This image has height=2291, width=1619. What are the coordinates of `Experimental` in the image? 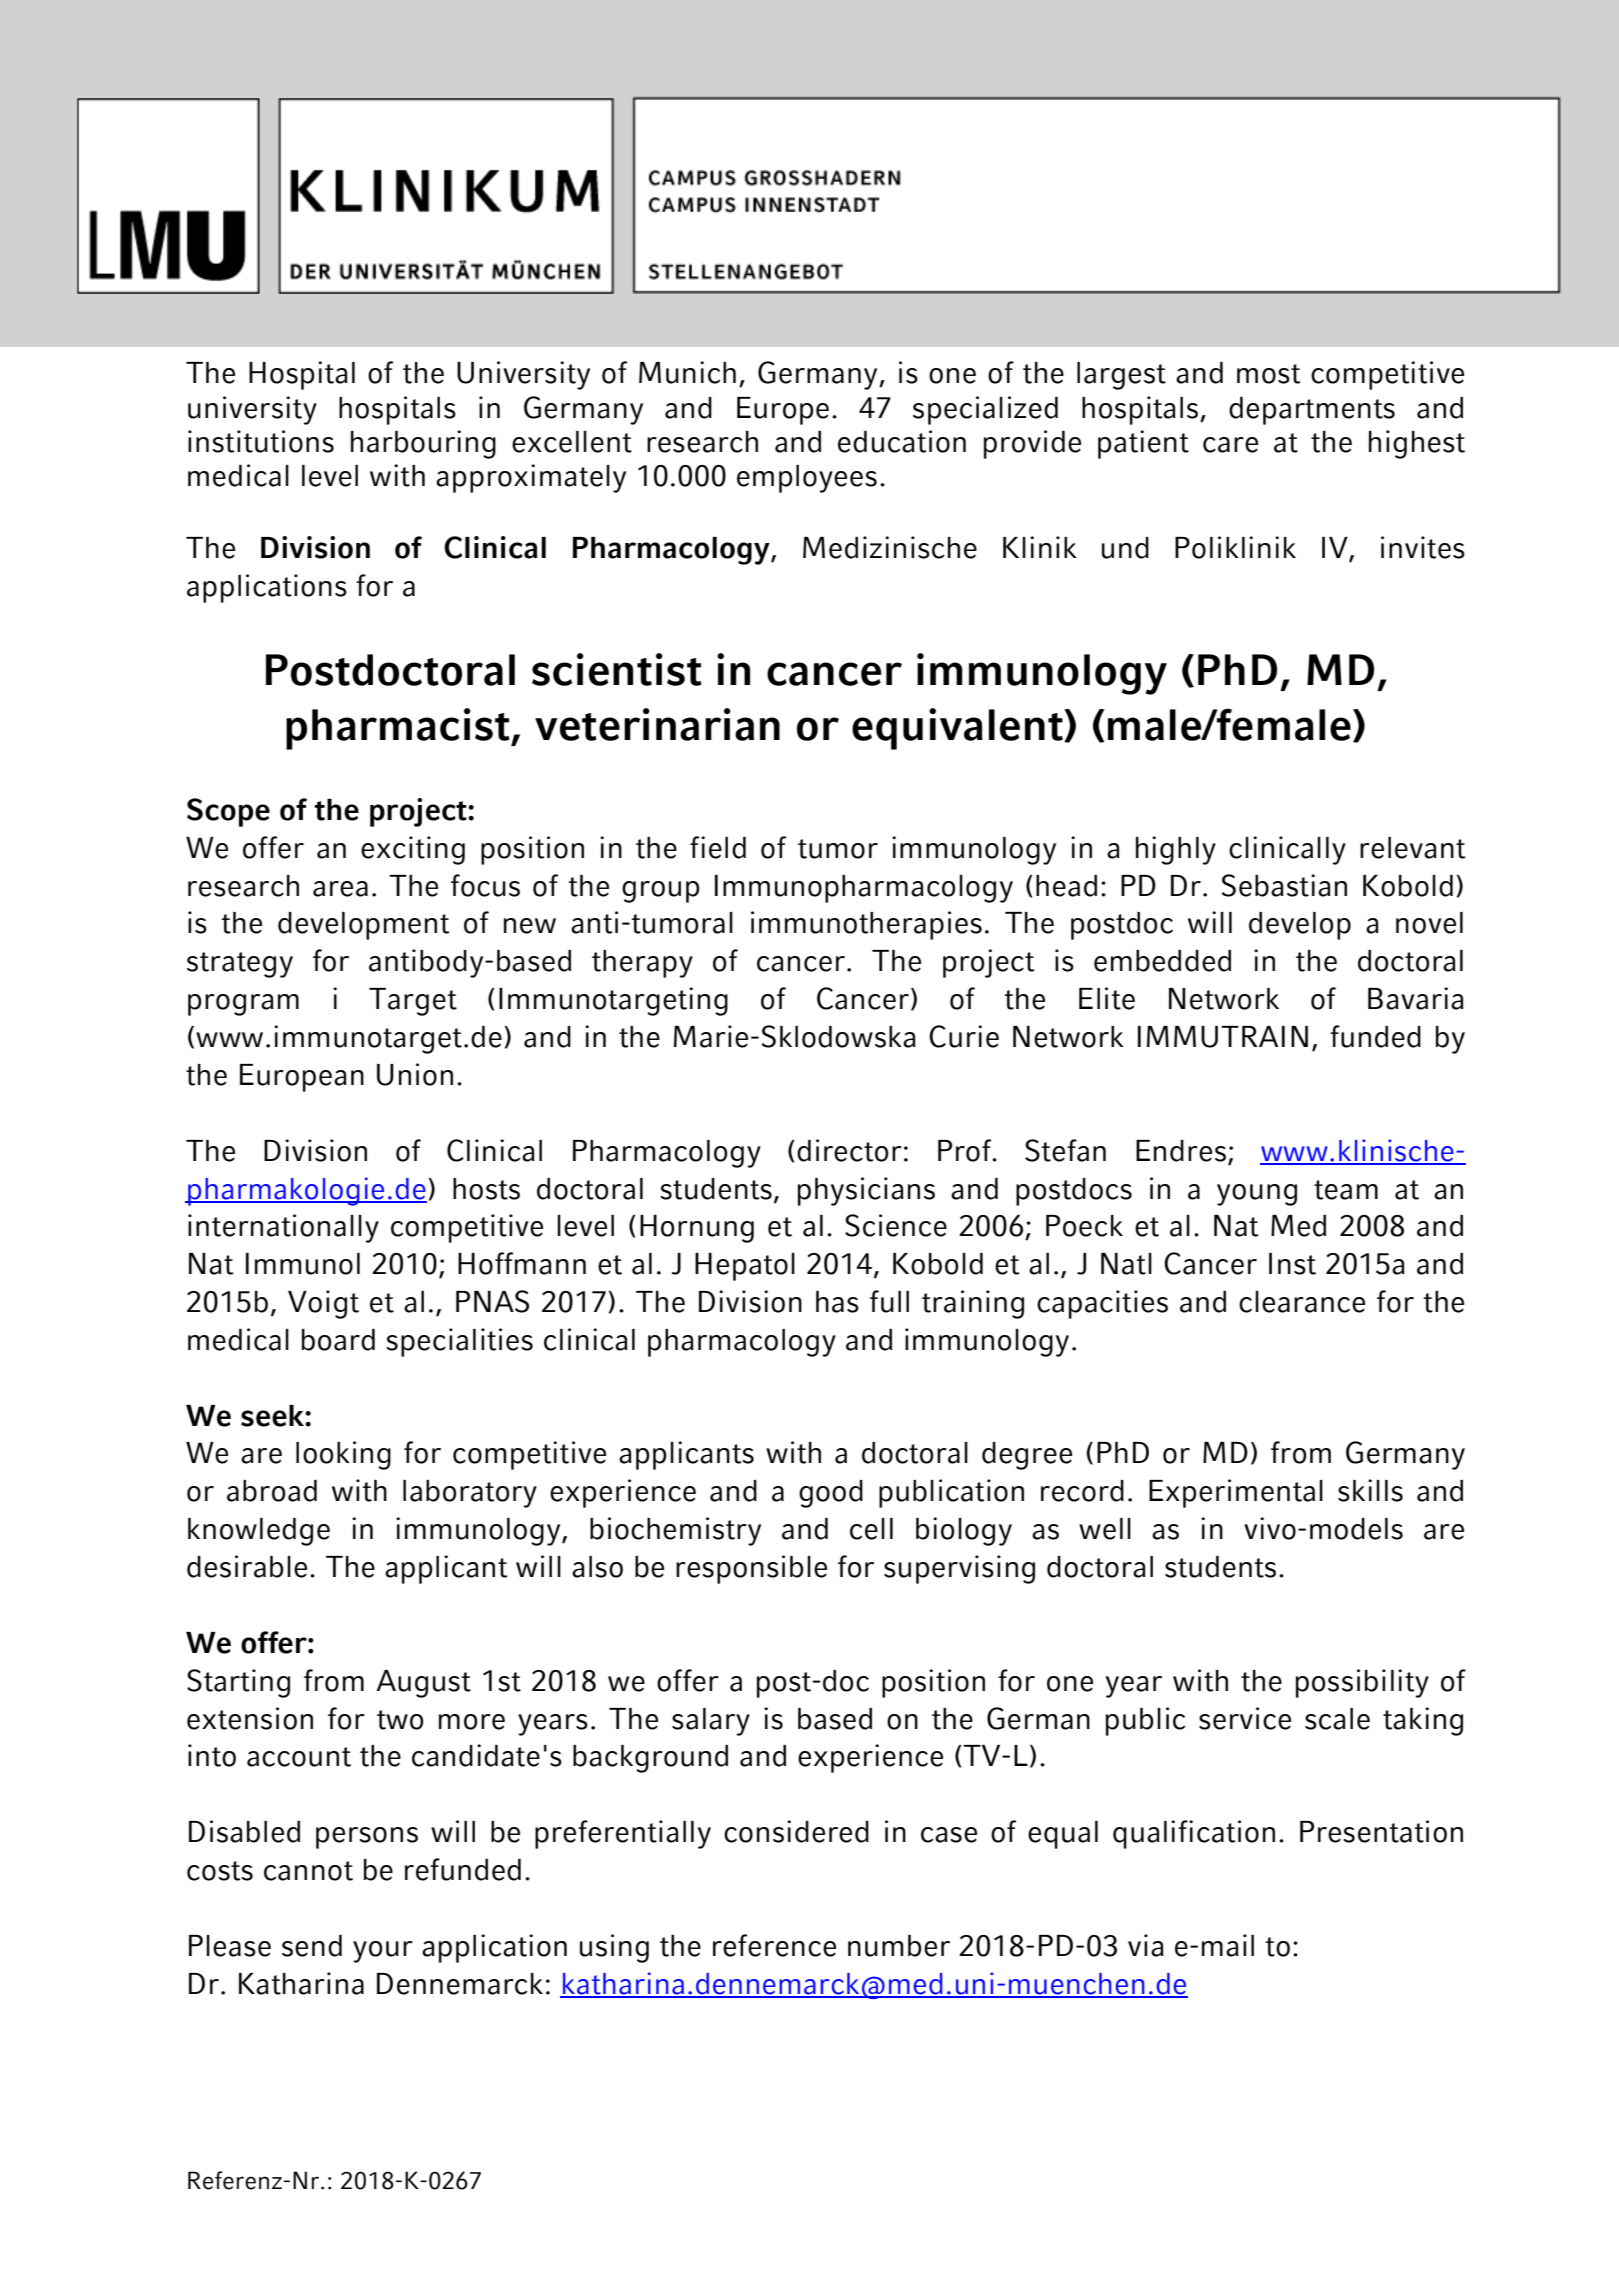 It's located at (1236, 1493).
